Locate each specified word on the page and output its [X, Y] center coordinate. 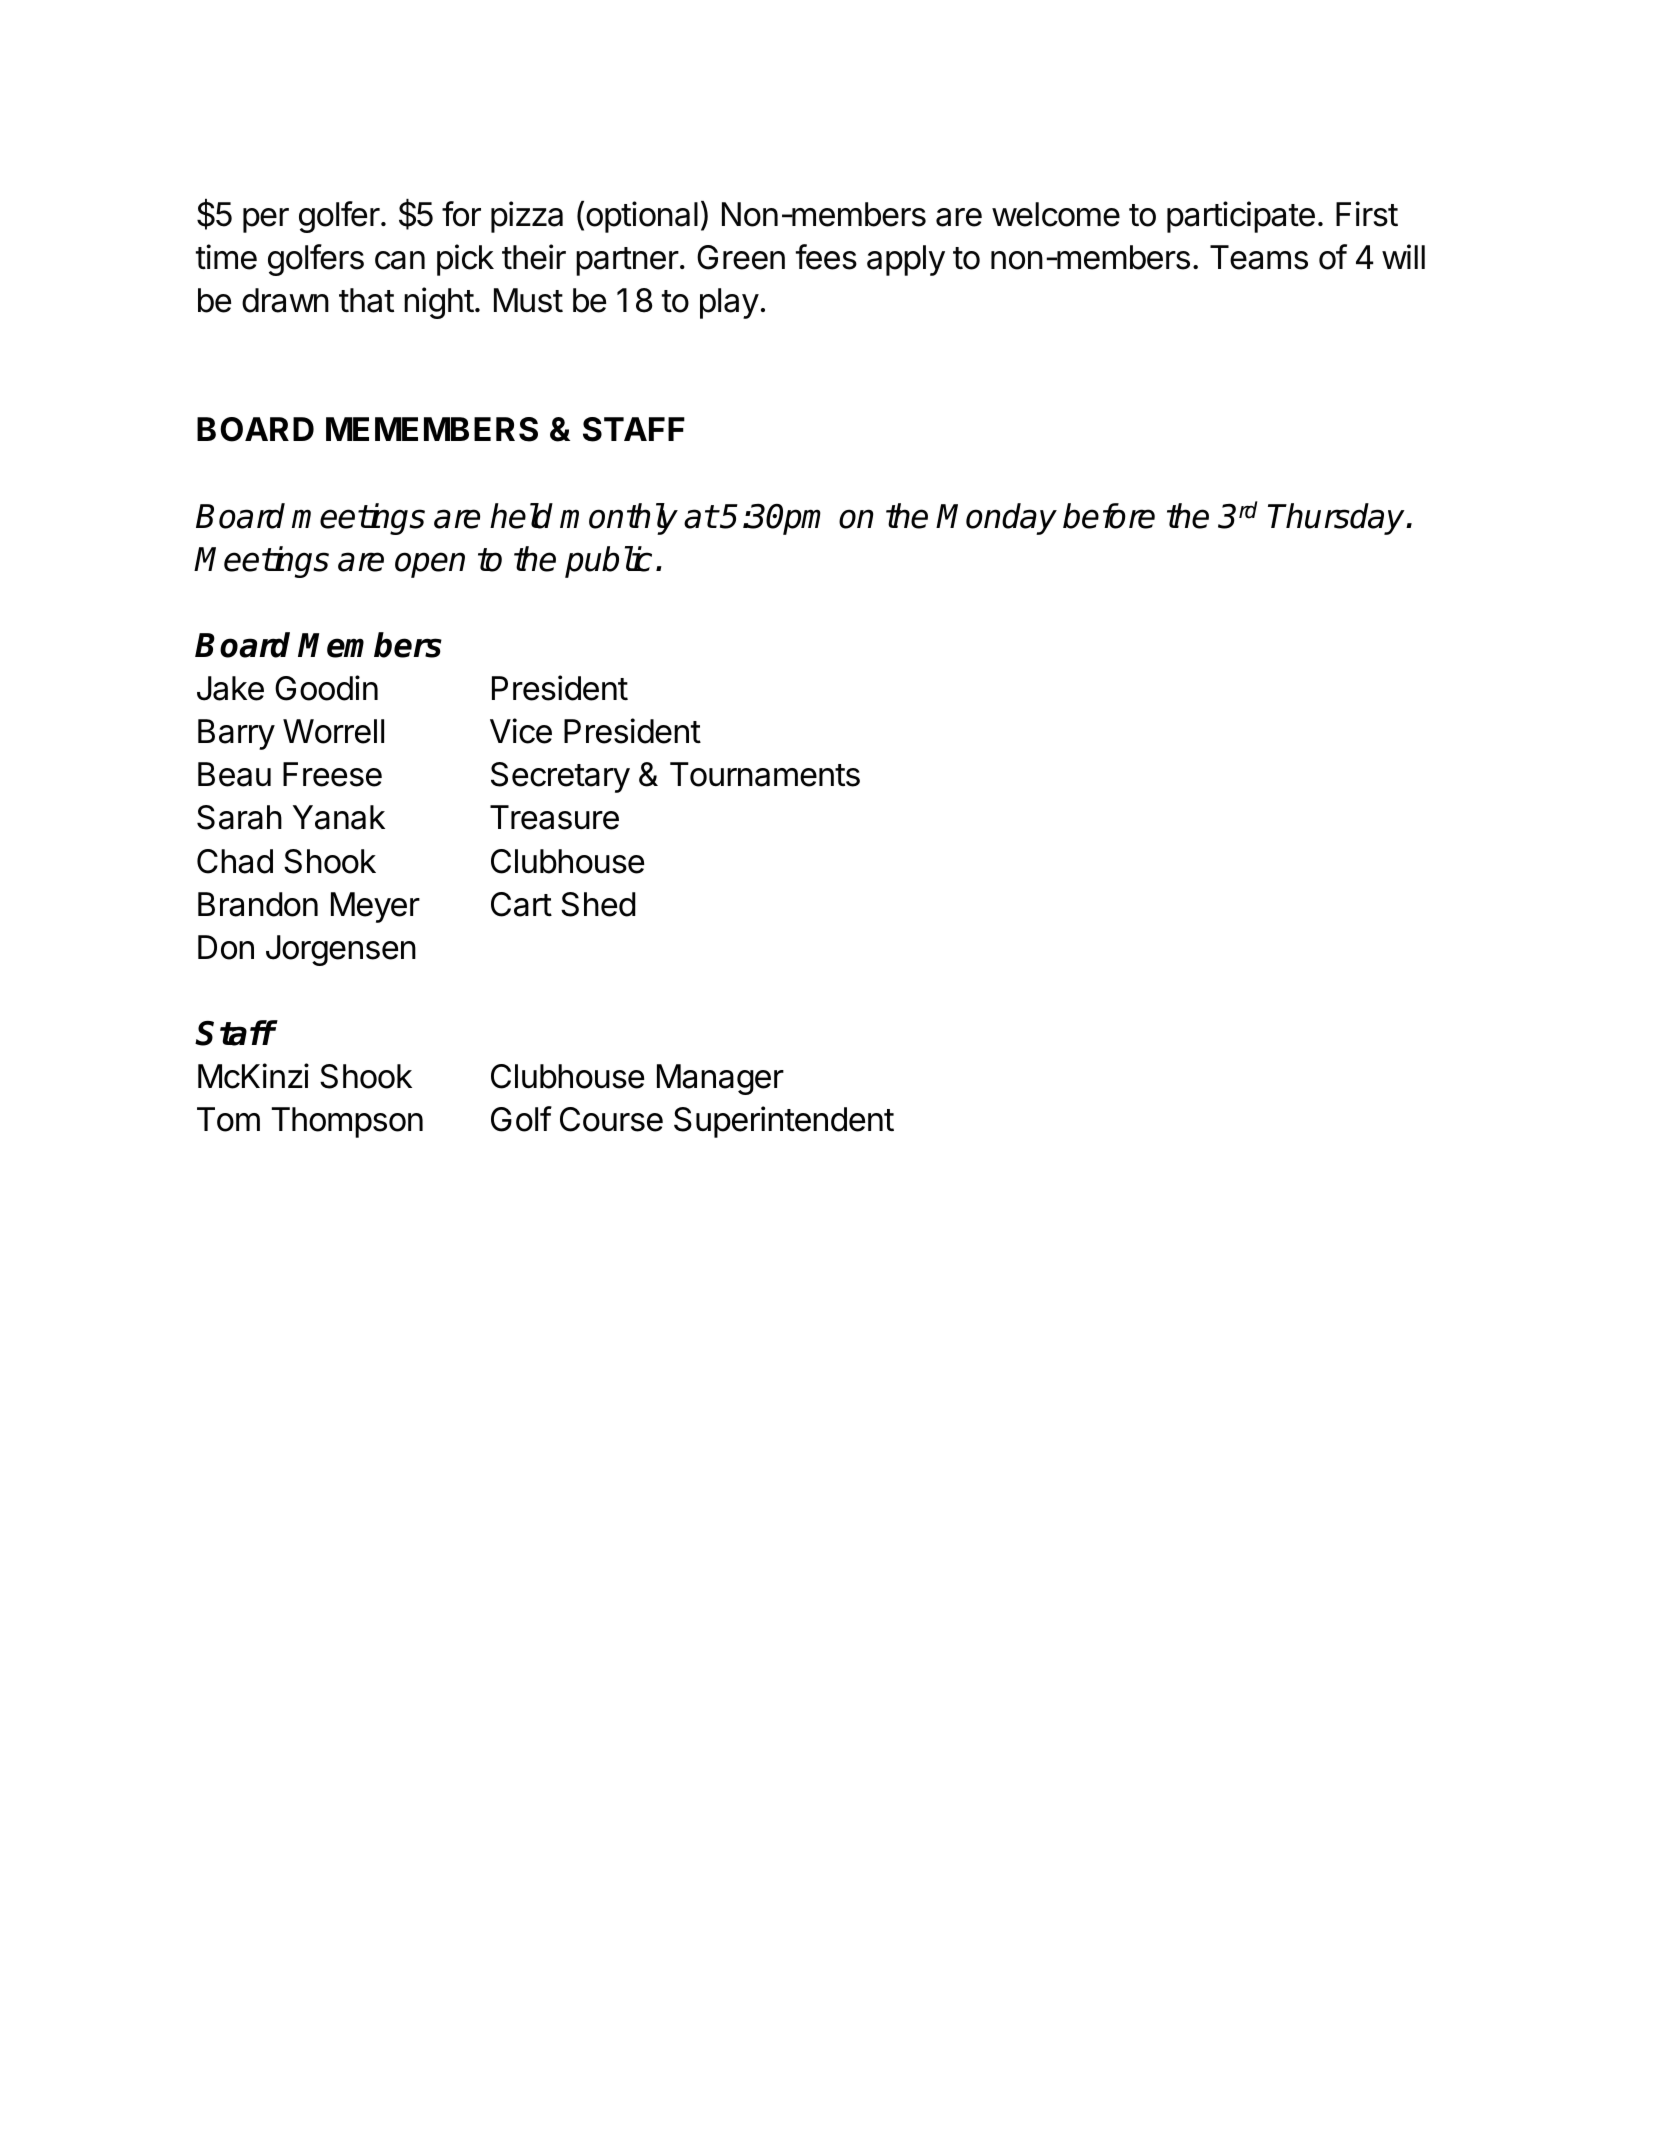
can [400, 260]
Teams [1259, 257]
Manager [720, 1079]
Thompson [347, 1122]
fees [826, 257]
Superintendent [784, 1122]
